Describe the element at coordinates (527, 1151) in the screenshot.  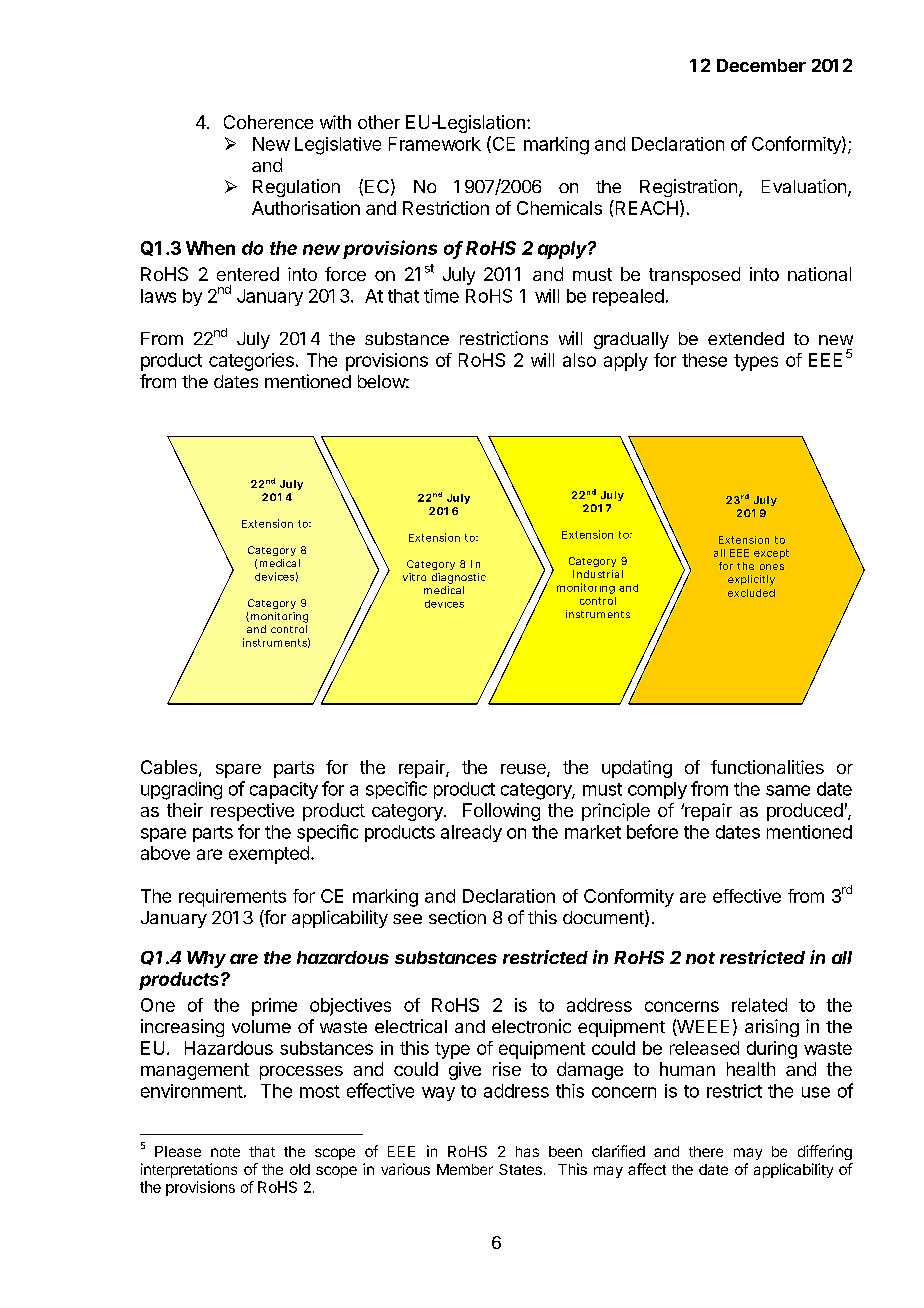
I see `has` at that location.
